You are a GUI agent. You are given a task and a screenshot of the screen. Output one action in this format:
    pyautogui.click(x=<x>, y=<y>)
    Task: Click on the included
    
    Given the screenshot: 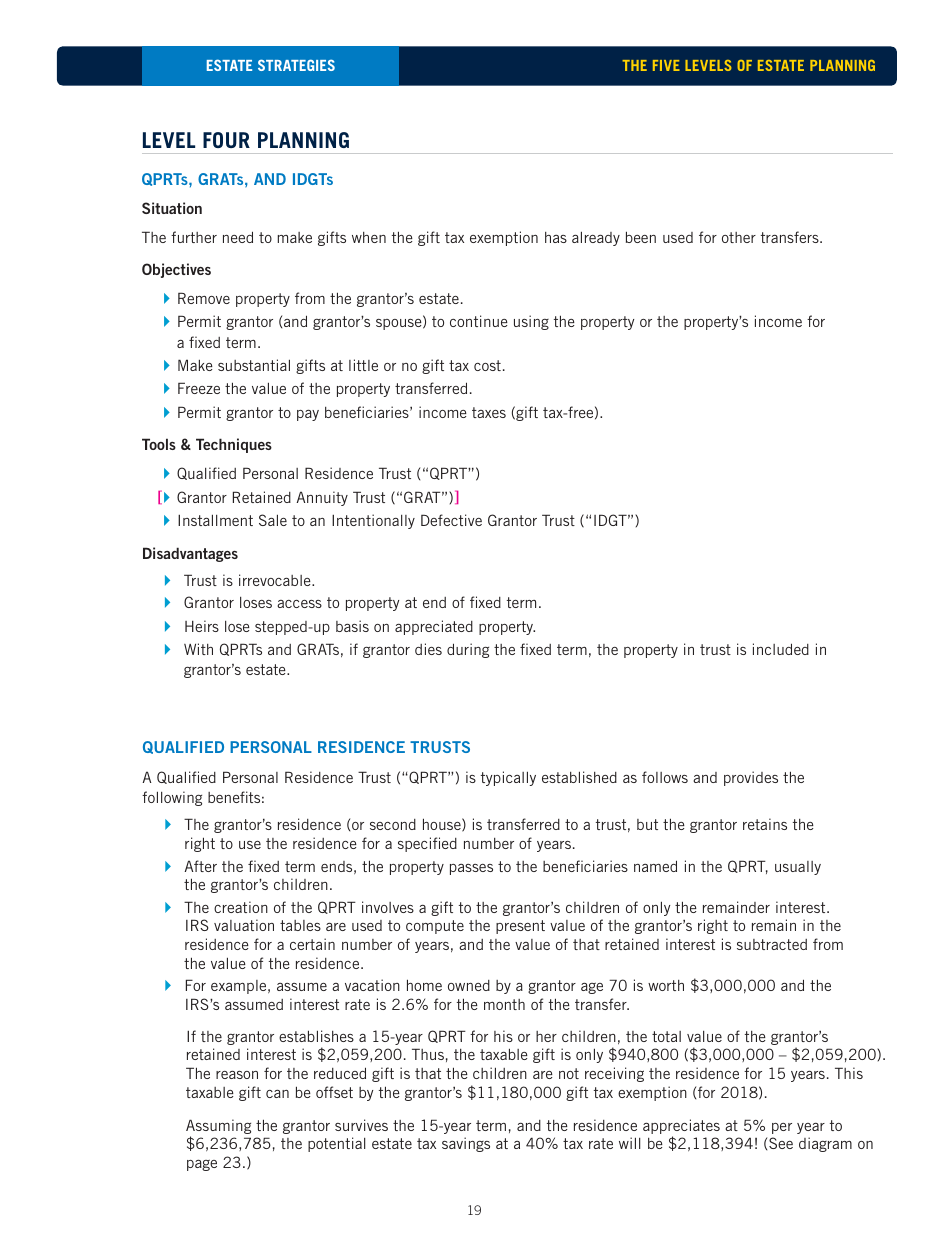 What is the action you would take?
    pyautogui.click(x=781, y=649)
